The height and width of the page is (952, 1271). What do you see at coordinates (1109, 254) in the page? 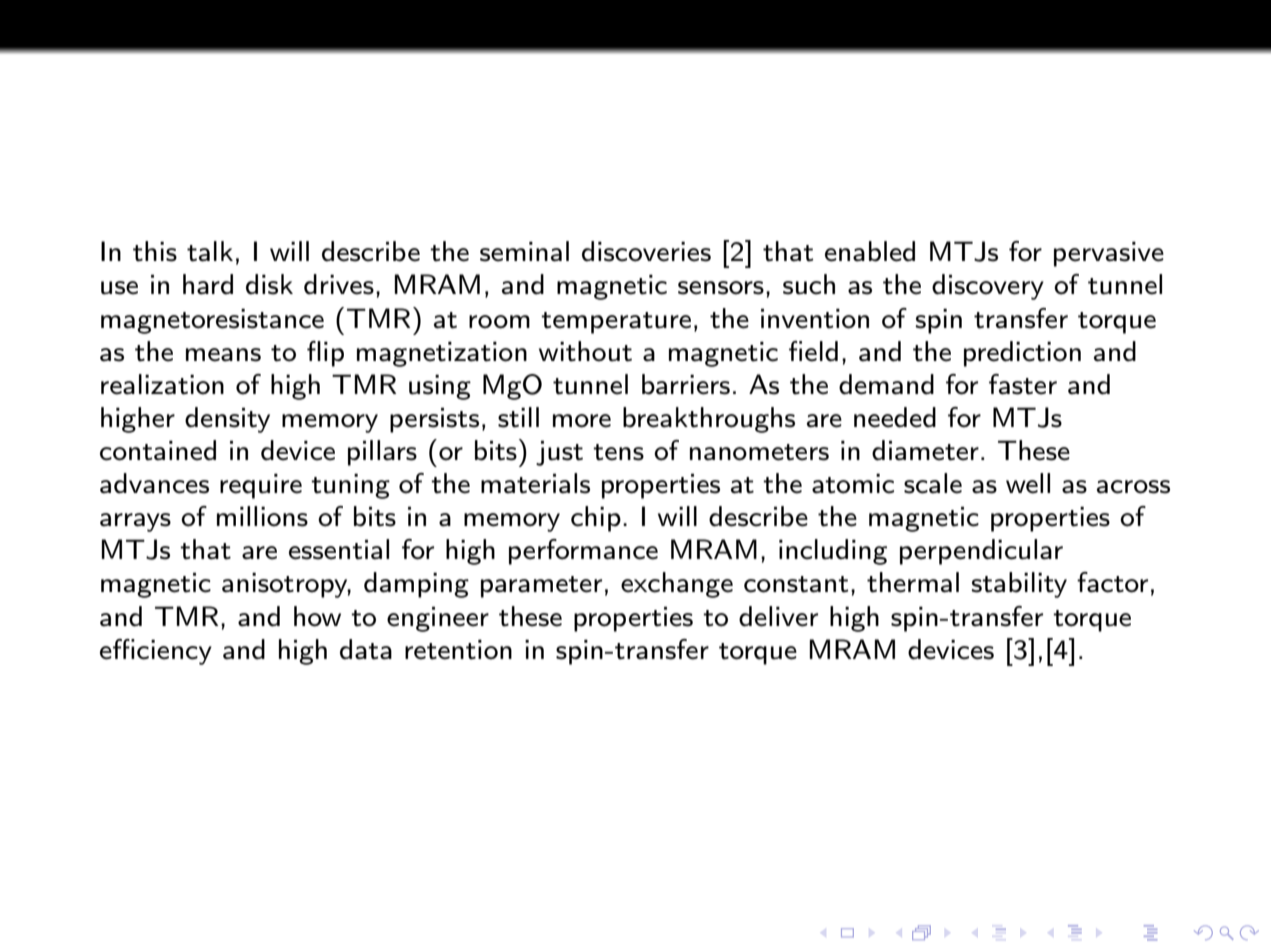
I see `pervasive` at bounding box center [1109, 254].
